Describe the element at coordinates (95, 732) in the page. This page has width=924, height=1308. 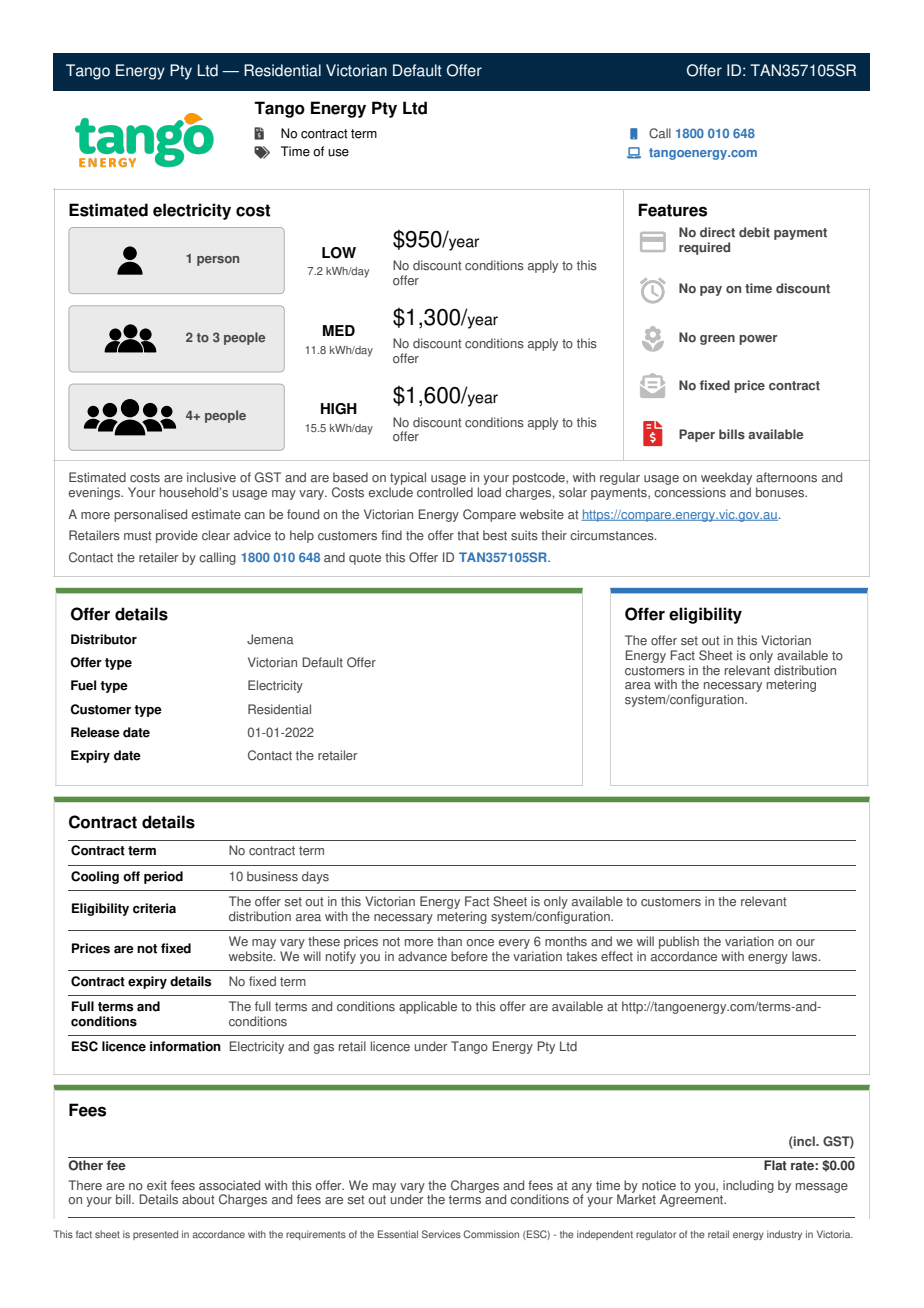
I see `Release` at that location.
